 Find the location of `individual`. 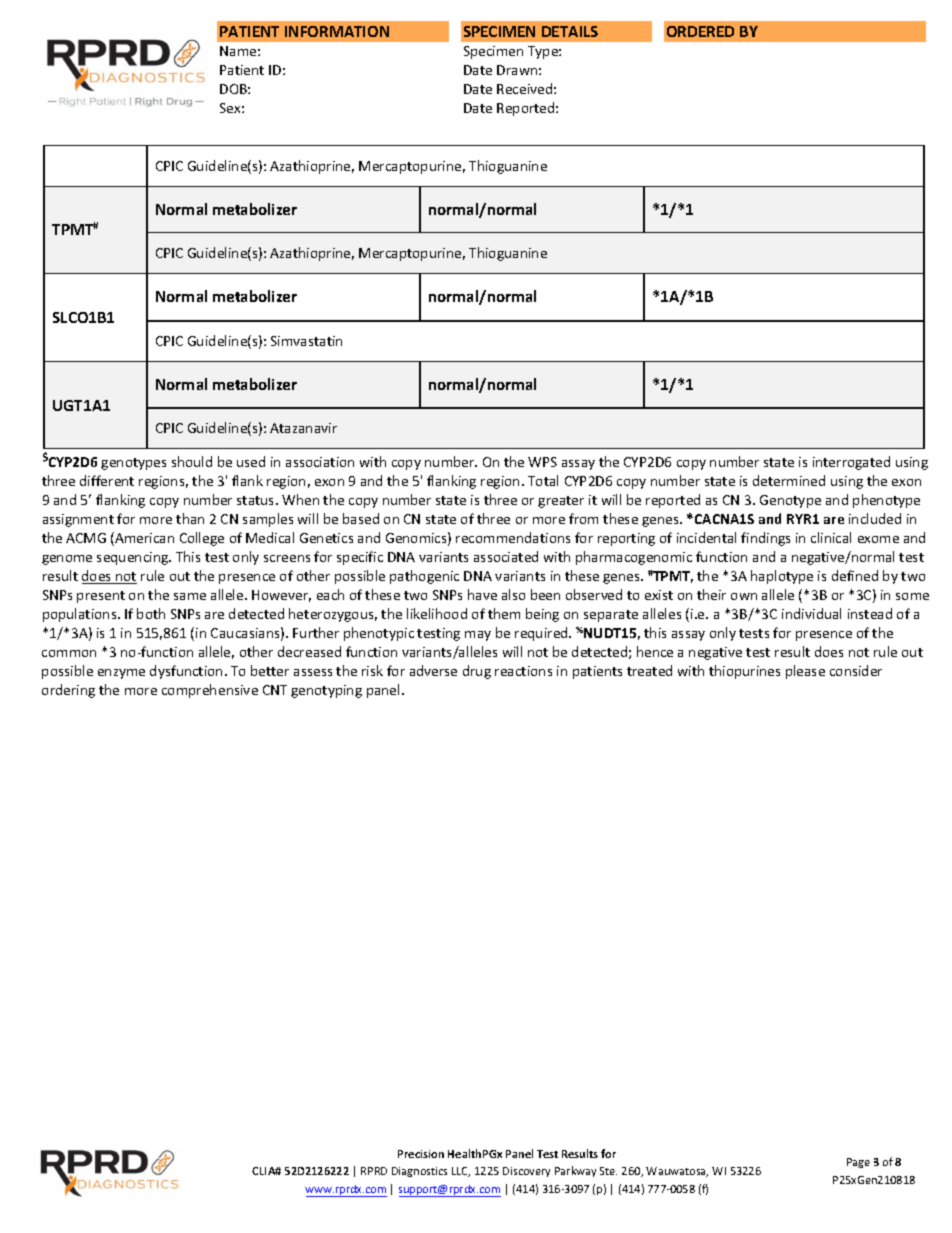

individual is located at coordinates (811, 613).
